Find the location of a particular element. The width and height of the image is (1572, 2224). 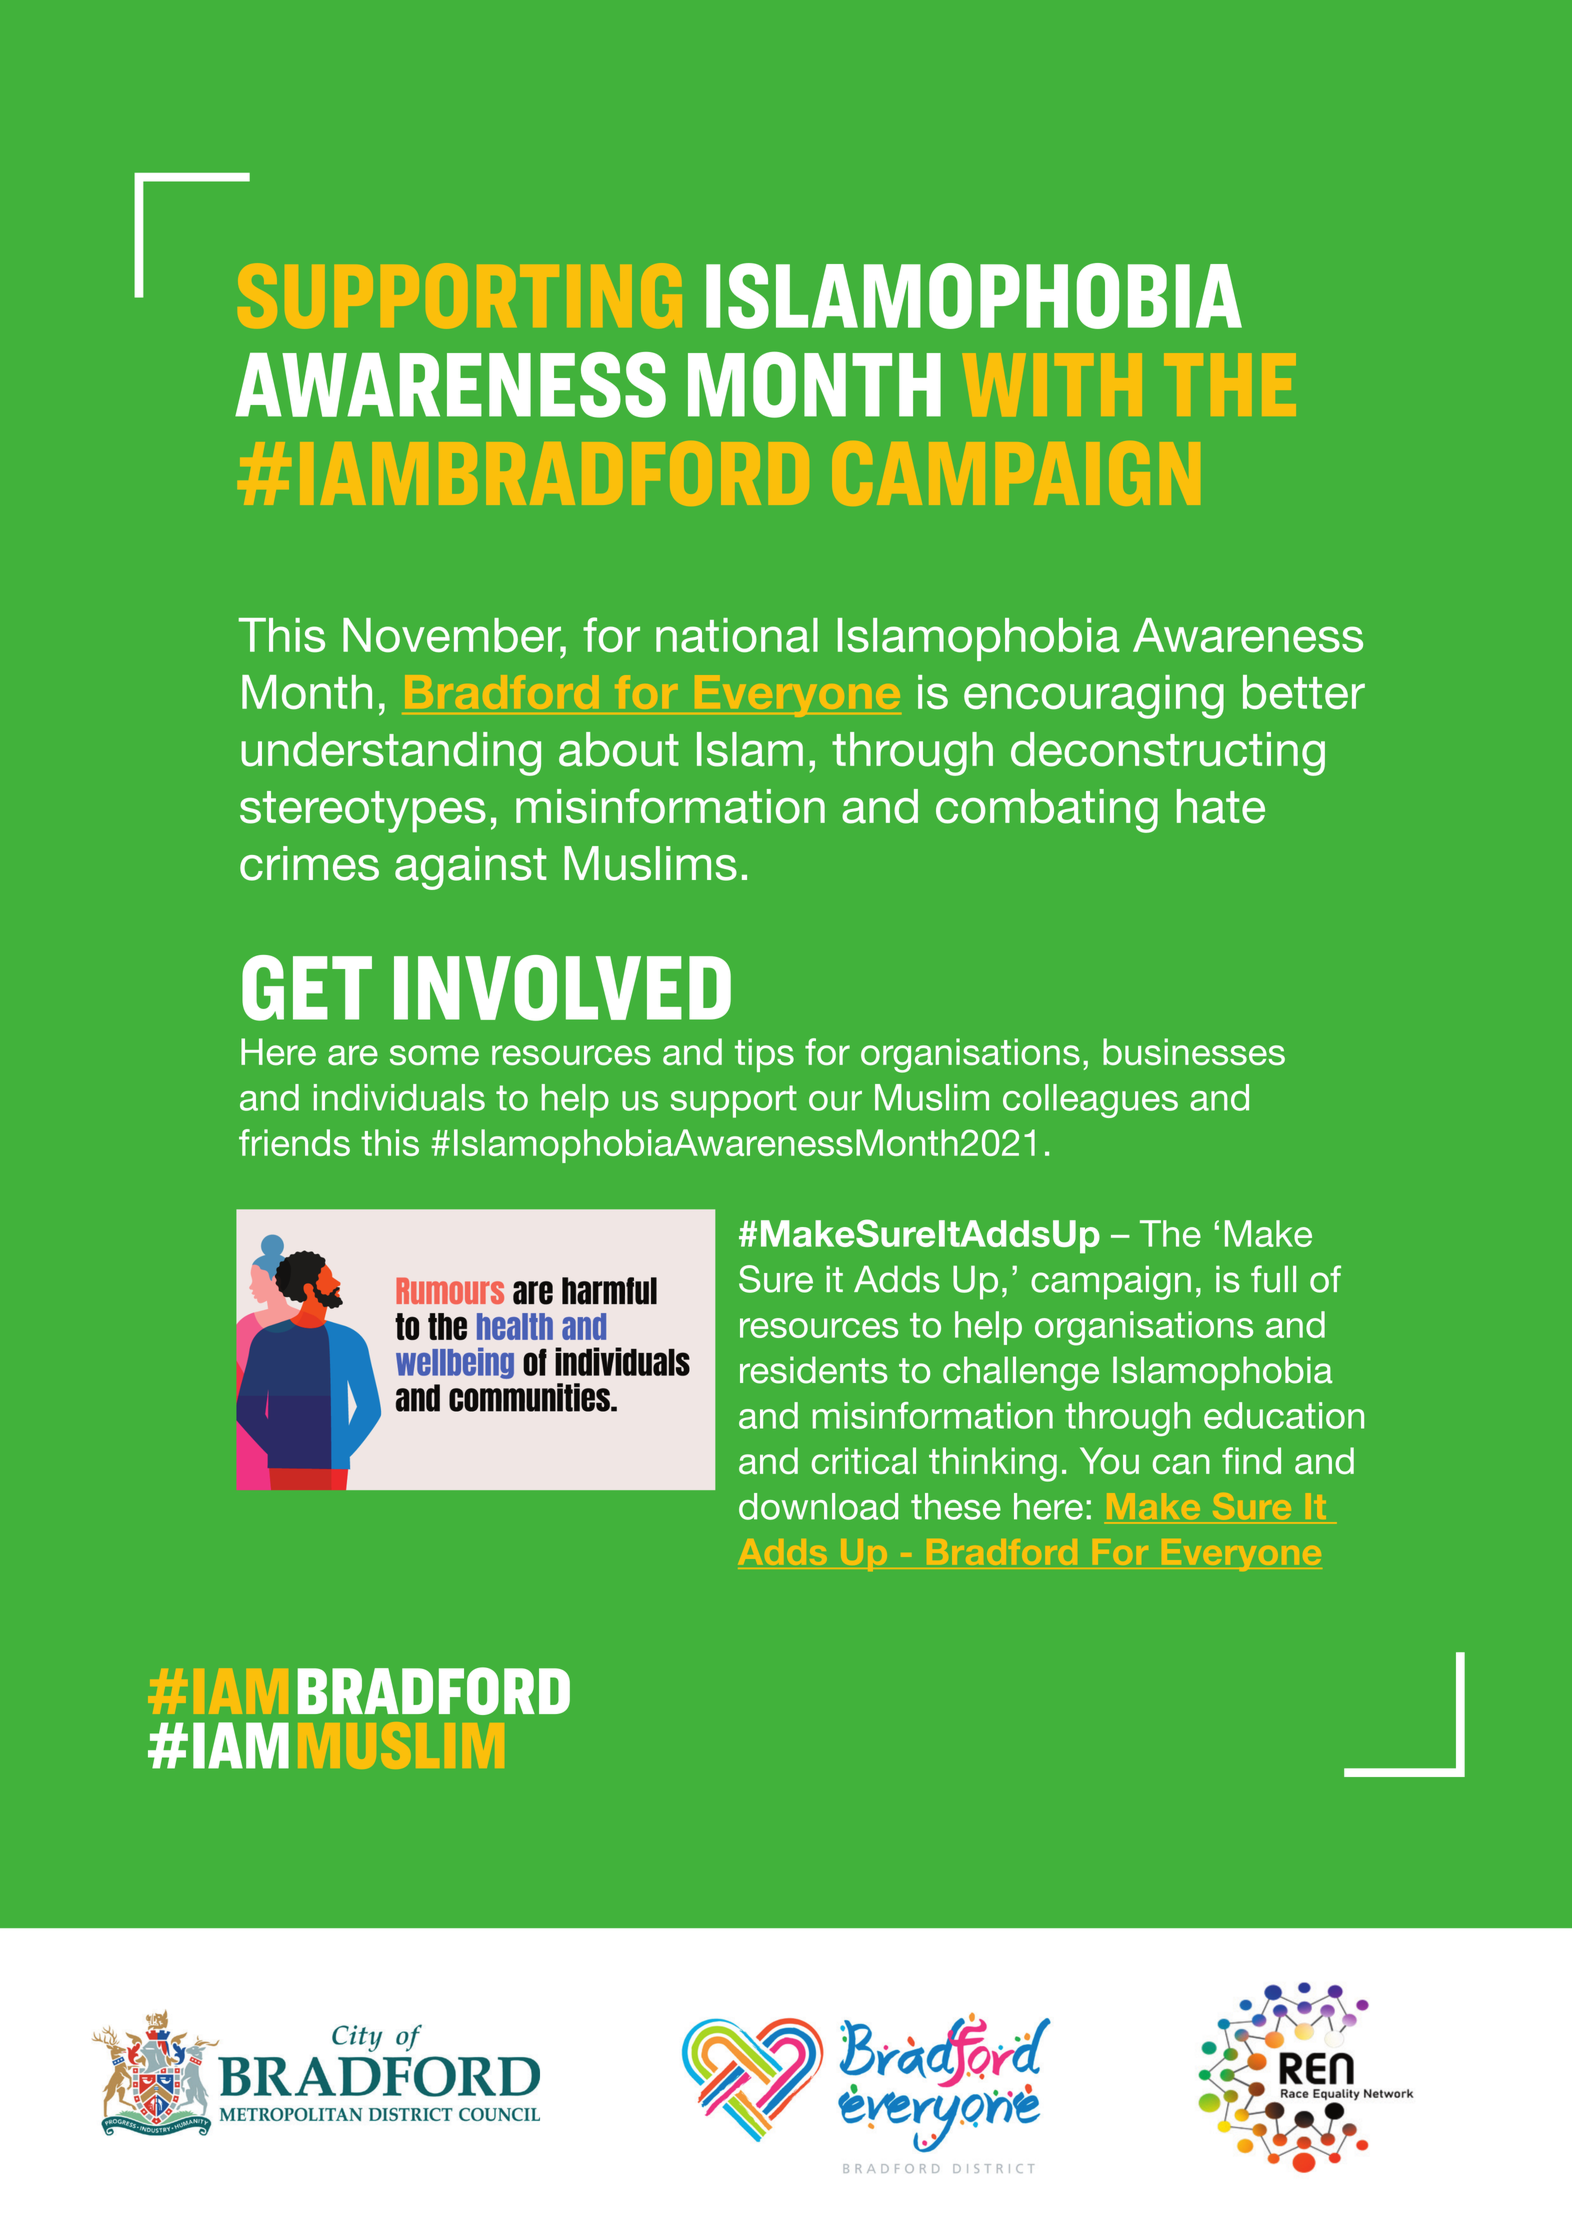

combating is located at coordinates (1047, 811).
